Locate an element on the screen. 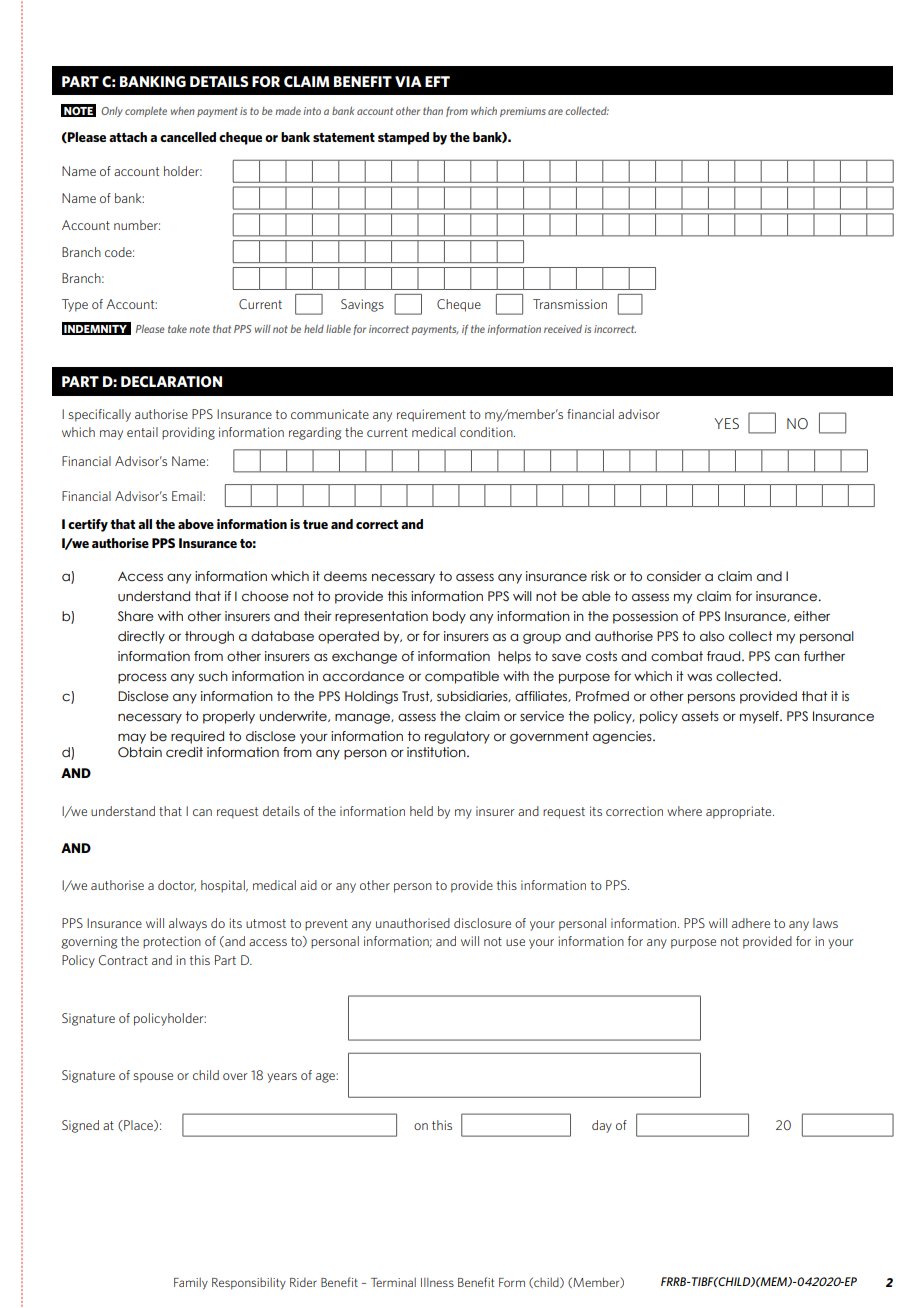 Image resolution: width=924 pixels, height=1308 pixels. protection is located at coordinates (172, 942).
